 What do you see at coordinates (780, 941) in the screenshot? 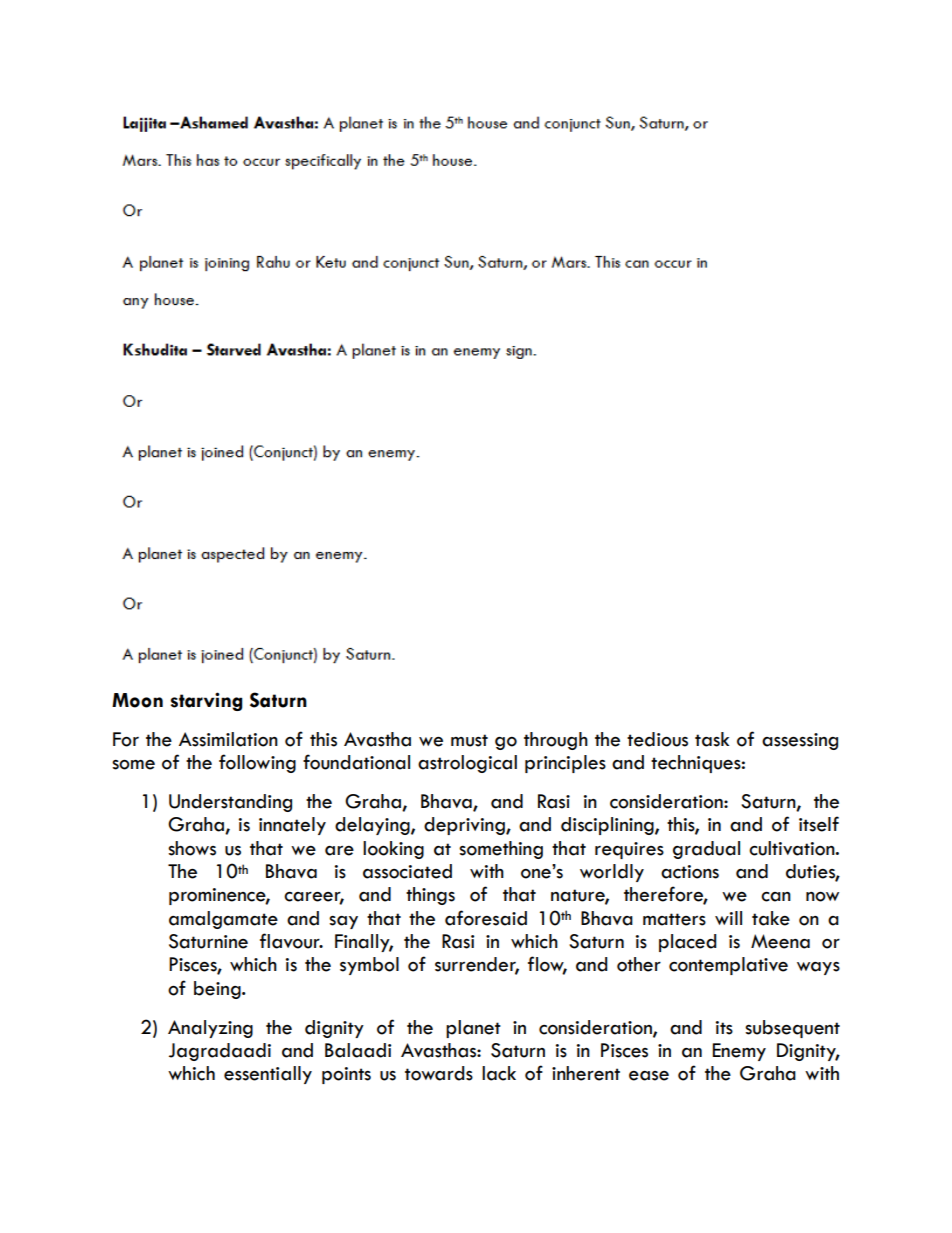
I see `Meena` at bounding box center [780, 941].
